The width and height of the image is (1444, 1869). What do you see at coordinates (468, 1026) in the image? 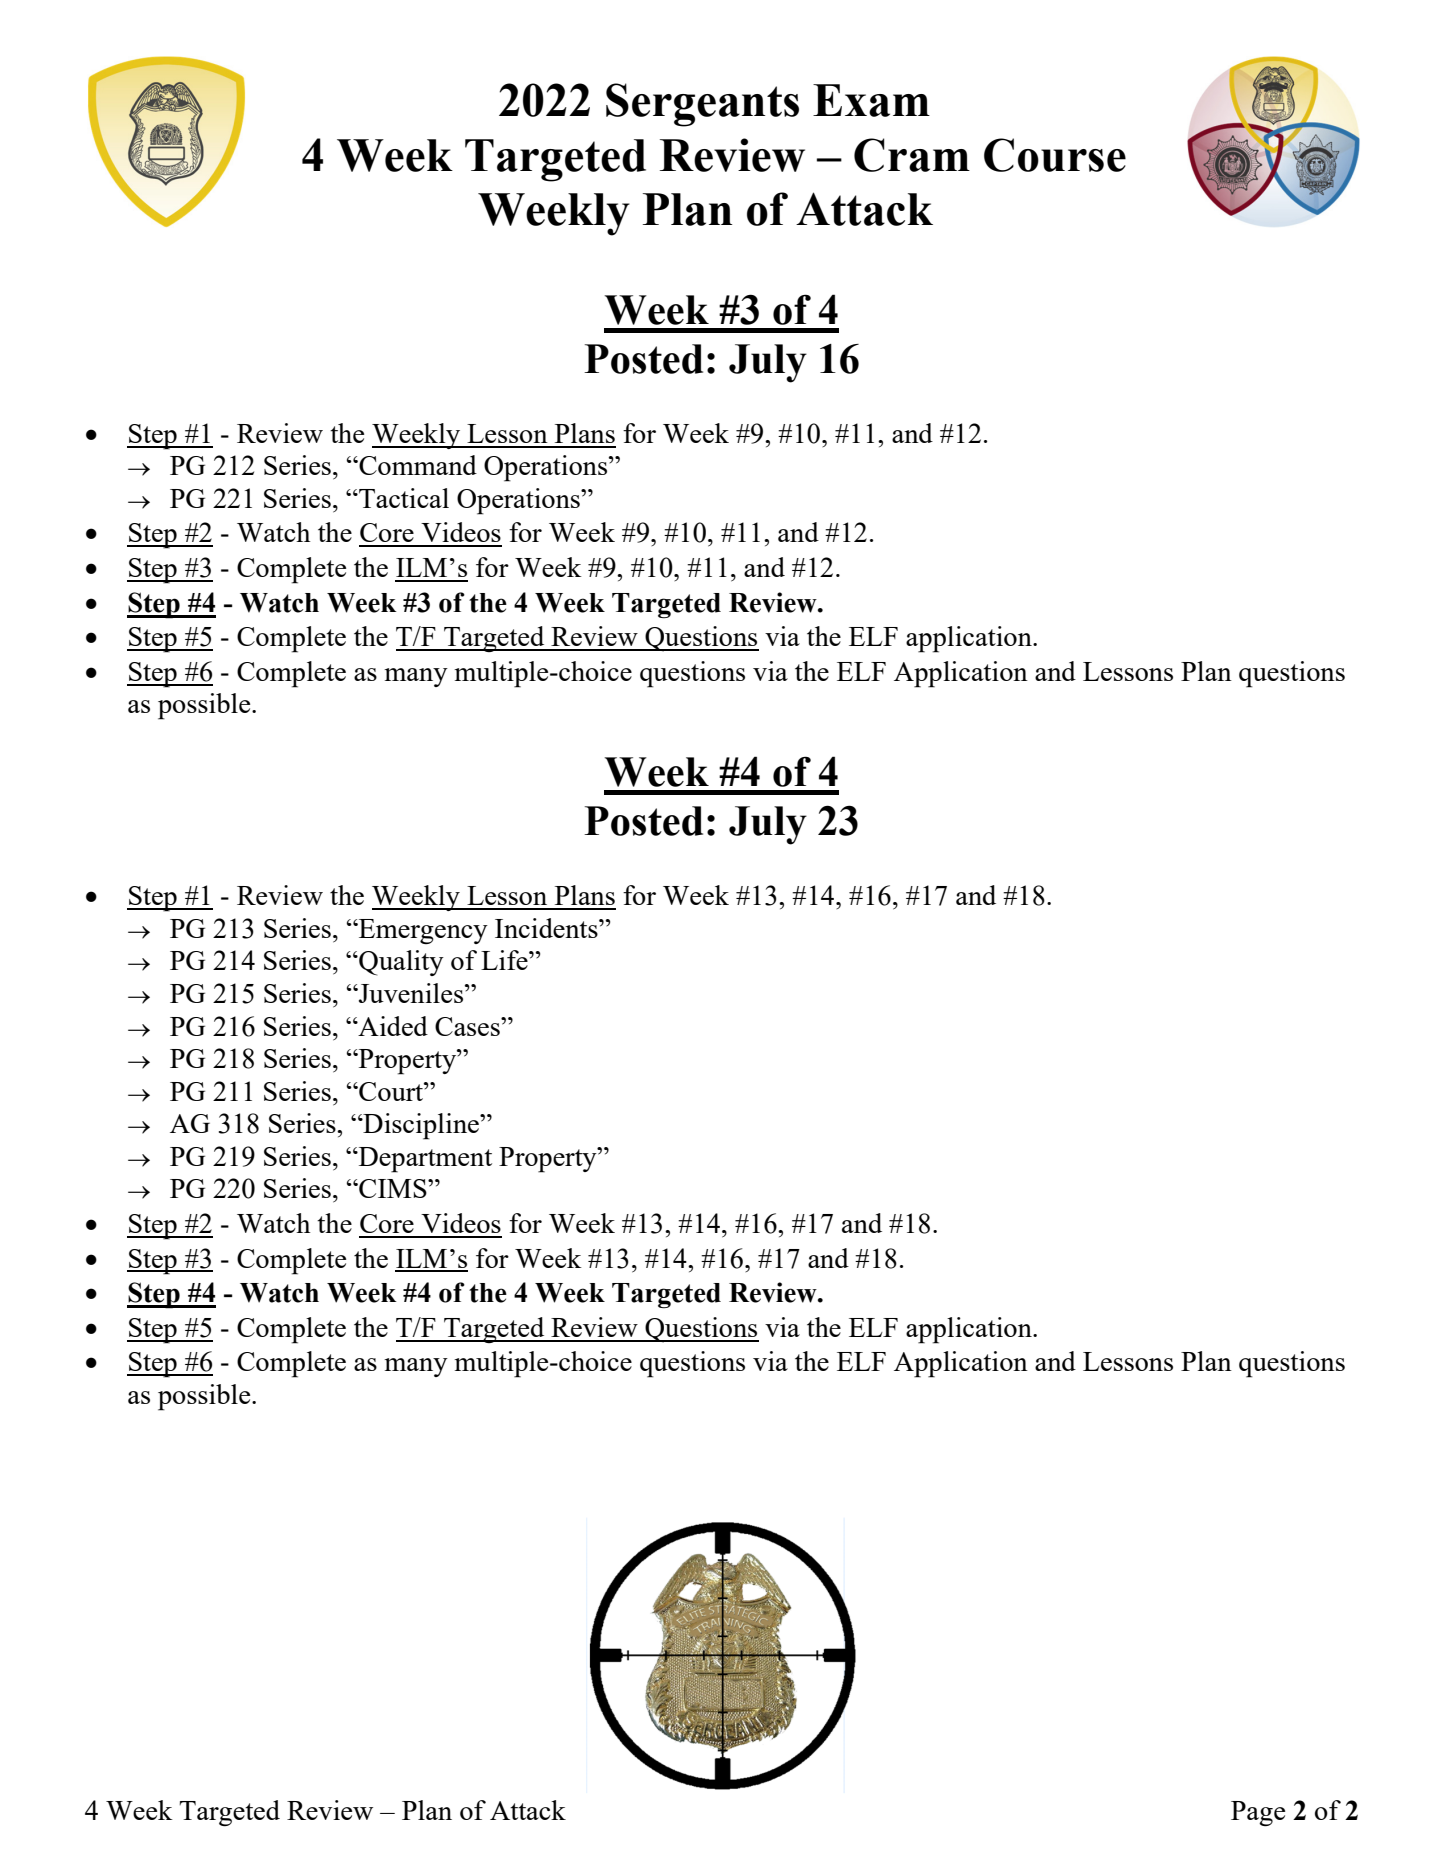
I see `Cases` at bounding box center [468, 1026].
